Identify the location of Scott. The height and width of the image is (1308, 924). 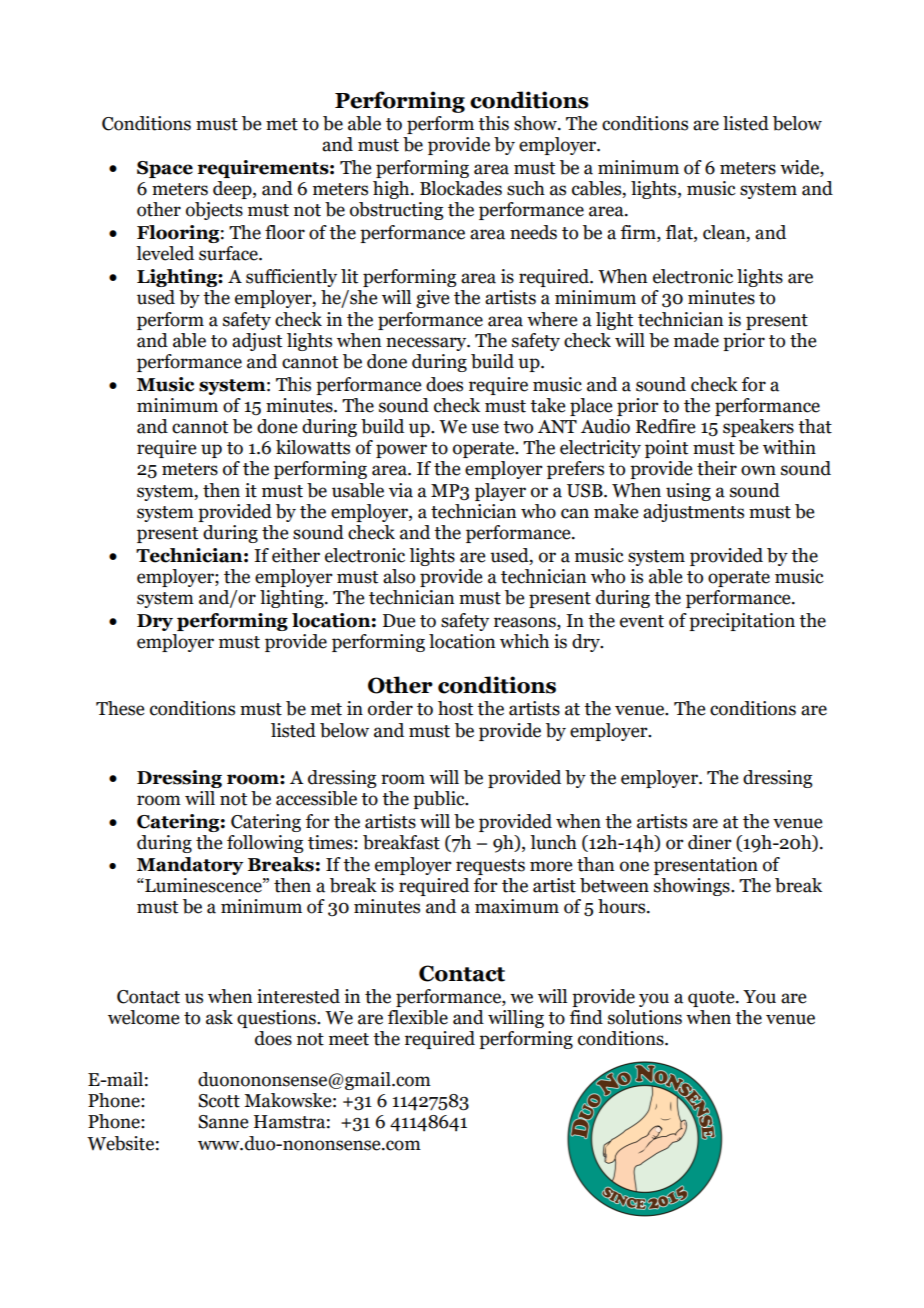
(219, 1101).
